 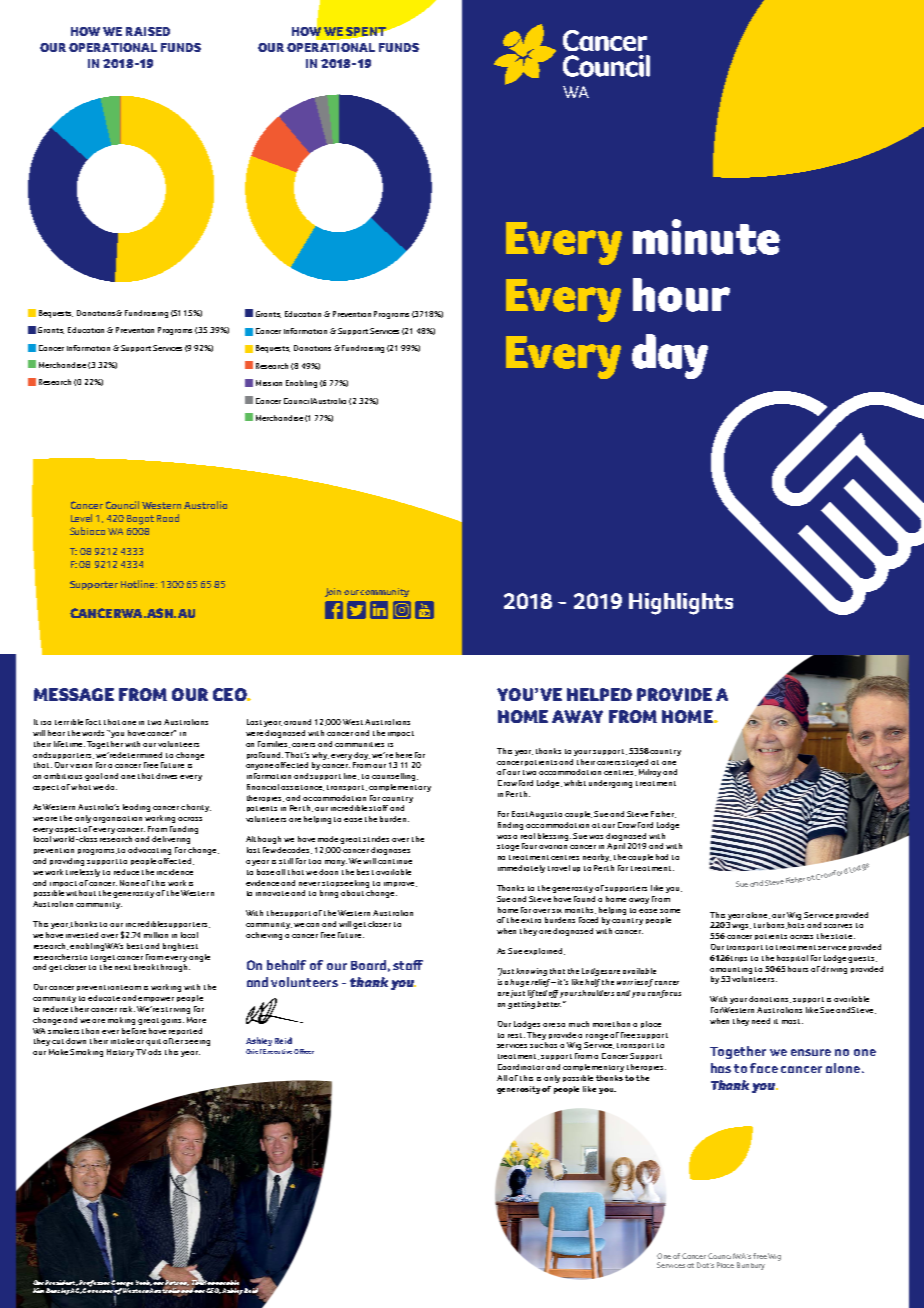 I want to click on rest, so click(x=516, y=1035).
